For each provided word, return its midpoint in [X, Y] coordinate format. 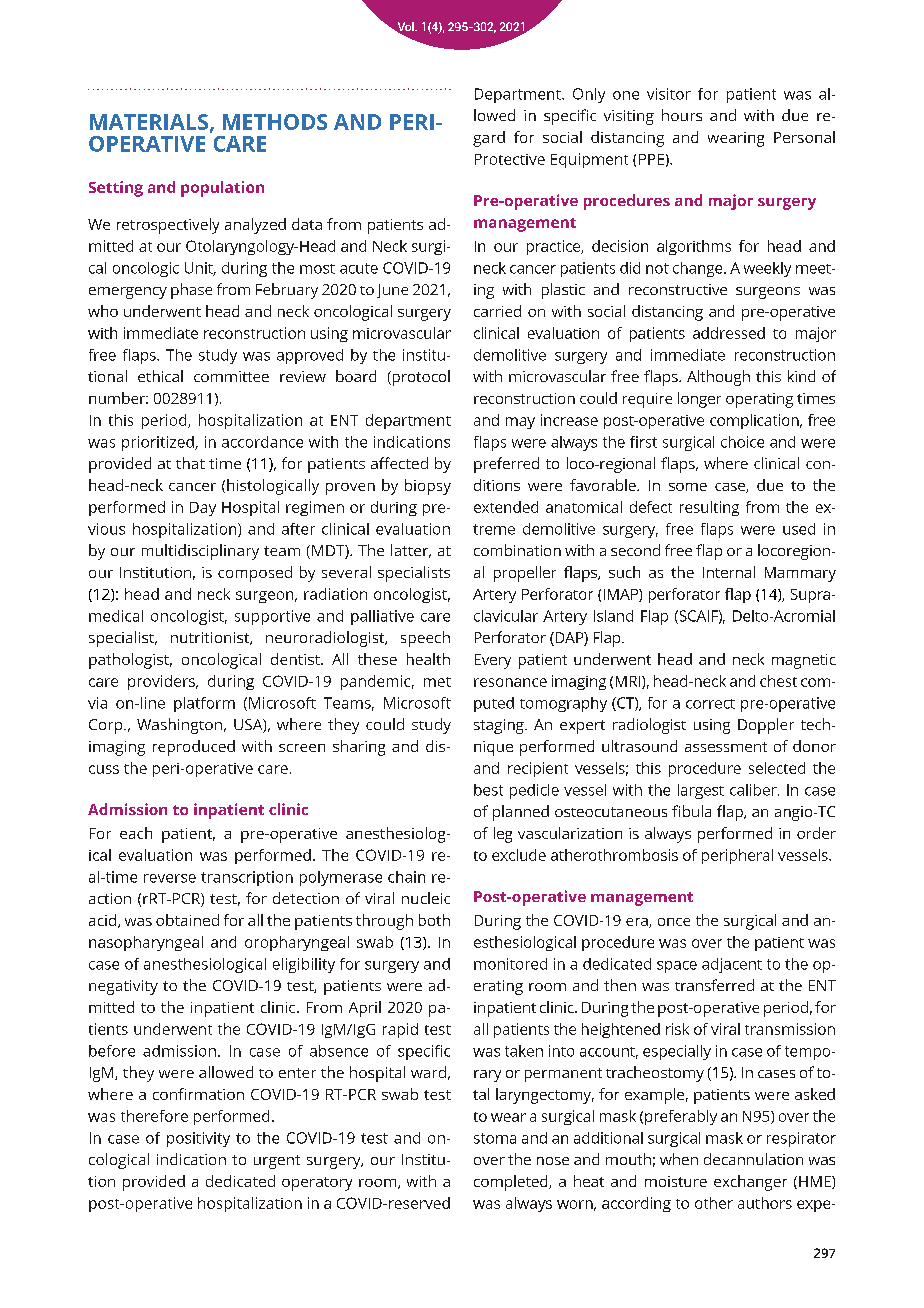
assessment [726, 747]
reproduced [194, 748]
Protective [510, 159]
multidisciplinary [200, 552]
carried [497, 311]
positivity [198, 1139]
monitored [510, 964]
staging [500, 726]
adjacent [732, 965]
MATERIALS [150, 123]
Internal [729, 572]
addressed [729, 333]
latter [411, 551]
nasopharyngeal [146, 943]
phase [191, 291]
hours [682, 115]
